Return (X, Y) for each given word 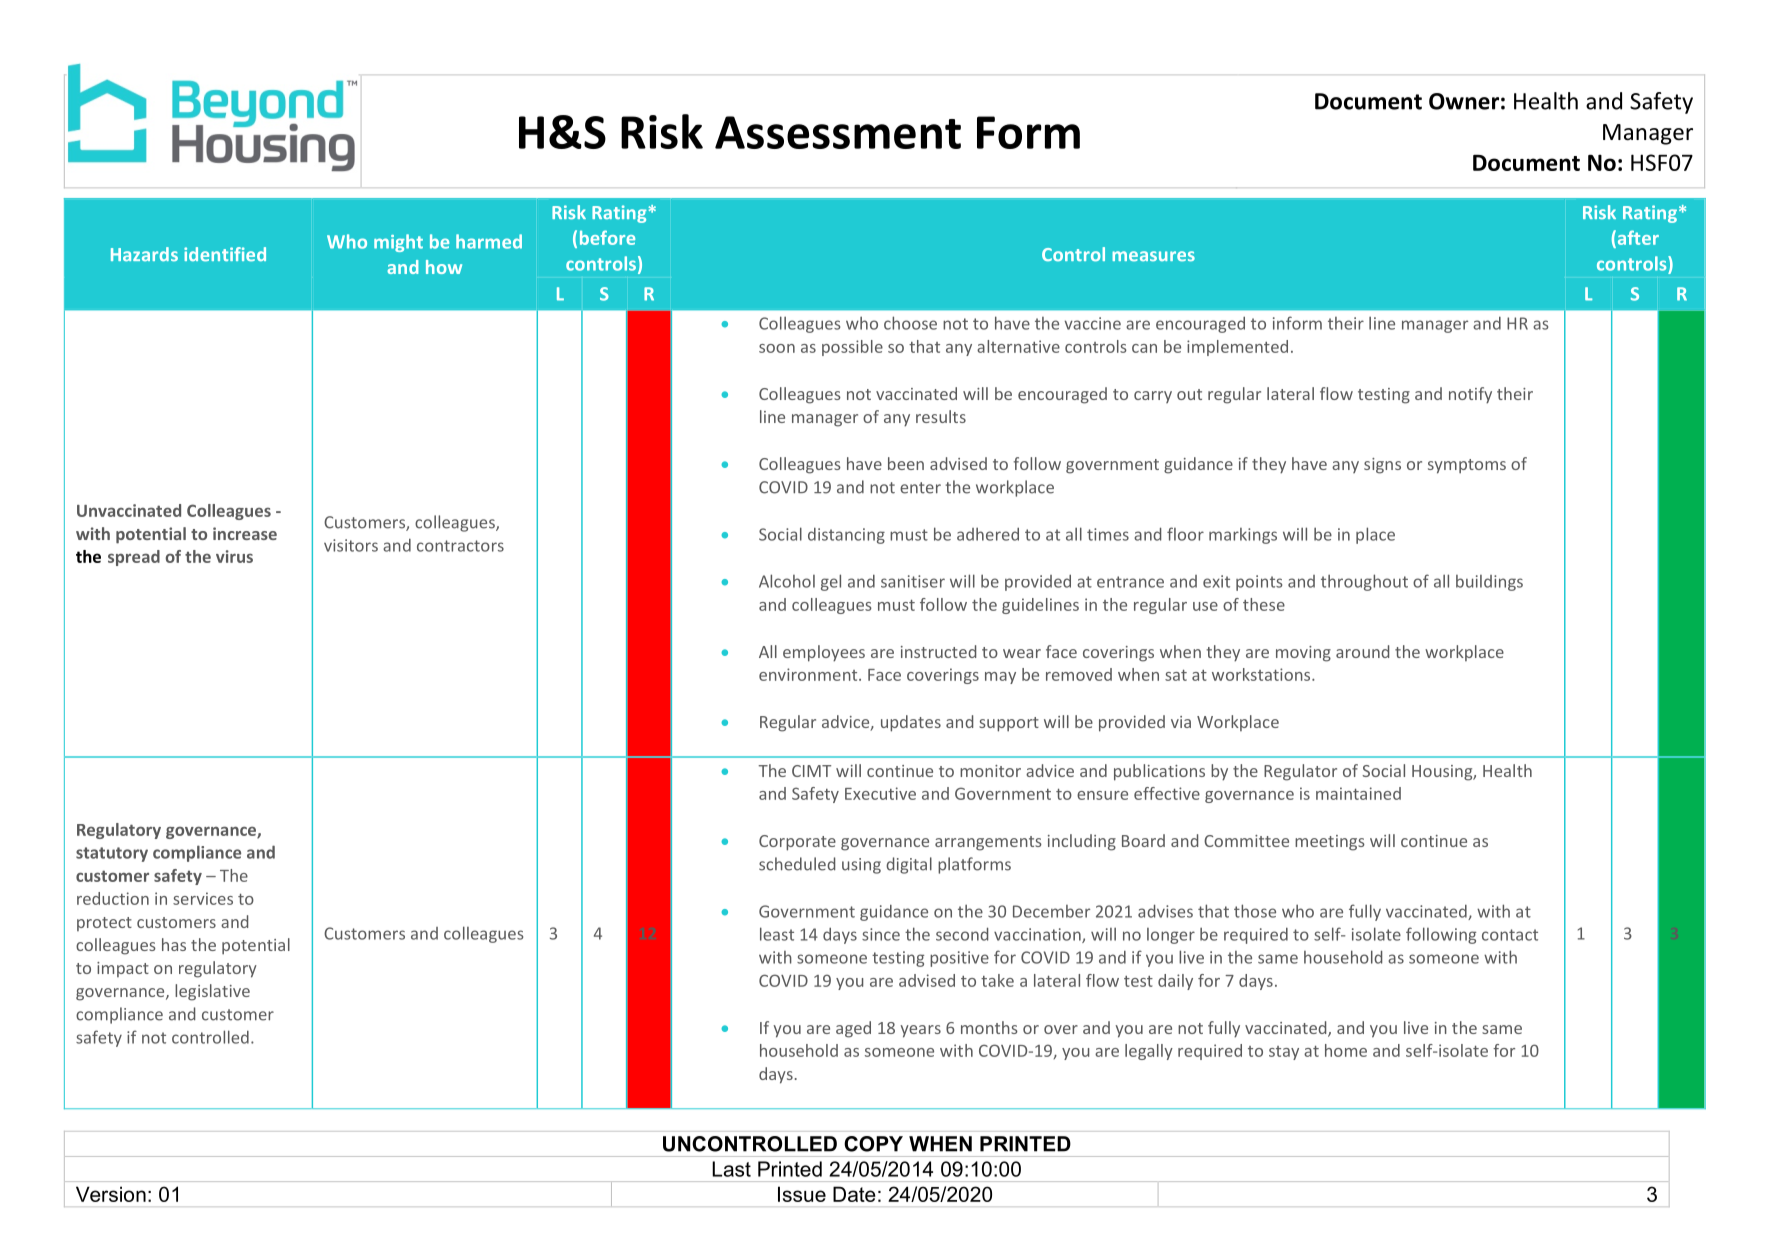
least (777, 934)
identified (225, 254)
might (398, 243)
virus (234, 556)
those (1255, 911)
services (203, 898)
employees (824, 653)
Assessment (838, 132)
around (1362, 651)
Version (111, 1194)
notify (1470, 395)
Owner (1464, 101)
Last (731, 1169)
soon (777, 348)
